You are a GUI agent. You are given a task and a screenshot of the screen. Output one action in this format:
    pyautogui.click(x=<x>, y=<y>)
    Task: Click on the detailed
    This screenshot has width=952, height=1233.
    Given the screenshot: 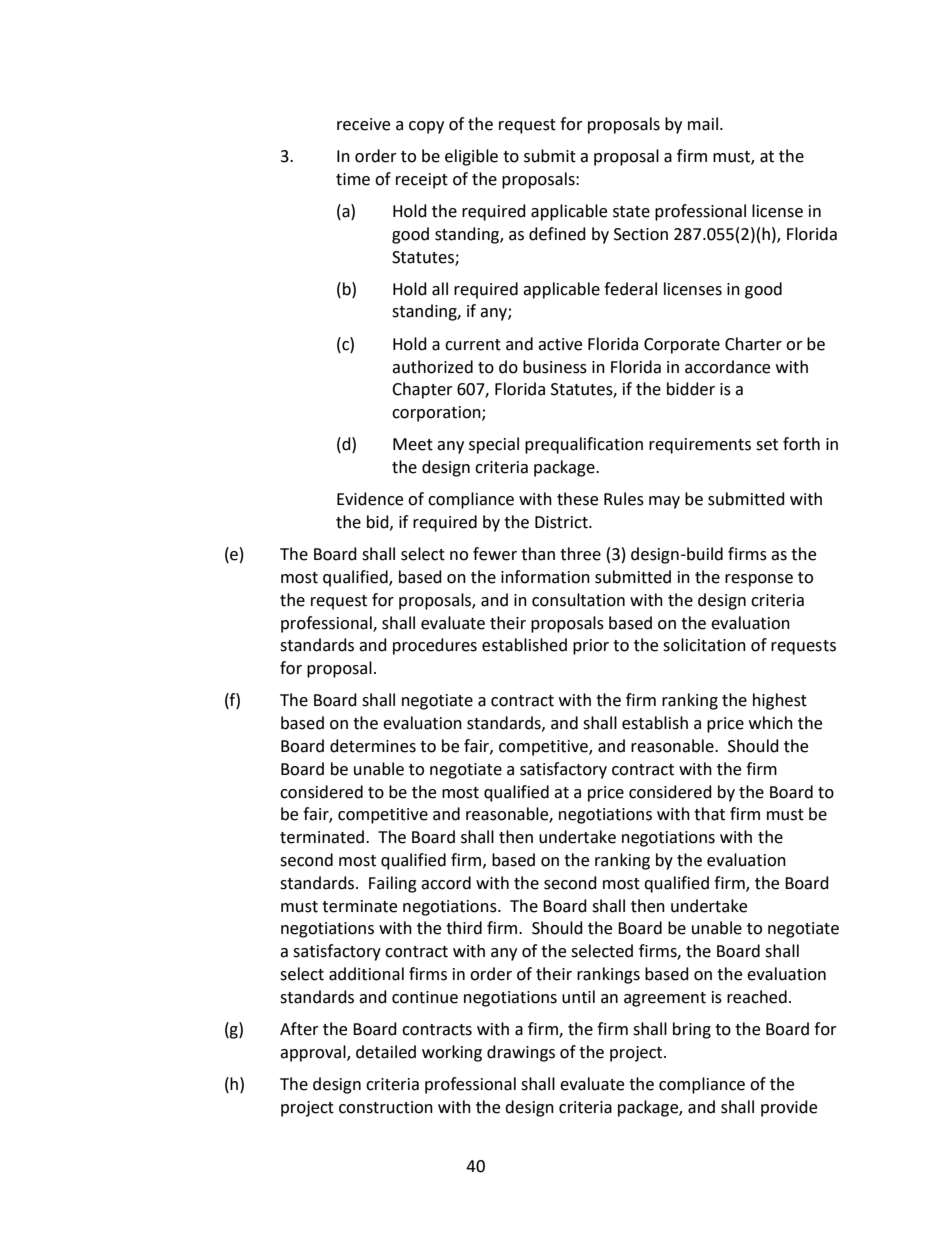 What is the action you would take?
    pyautogui.click(x=386, y=1052)
